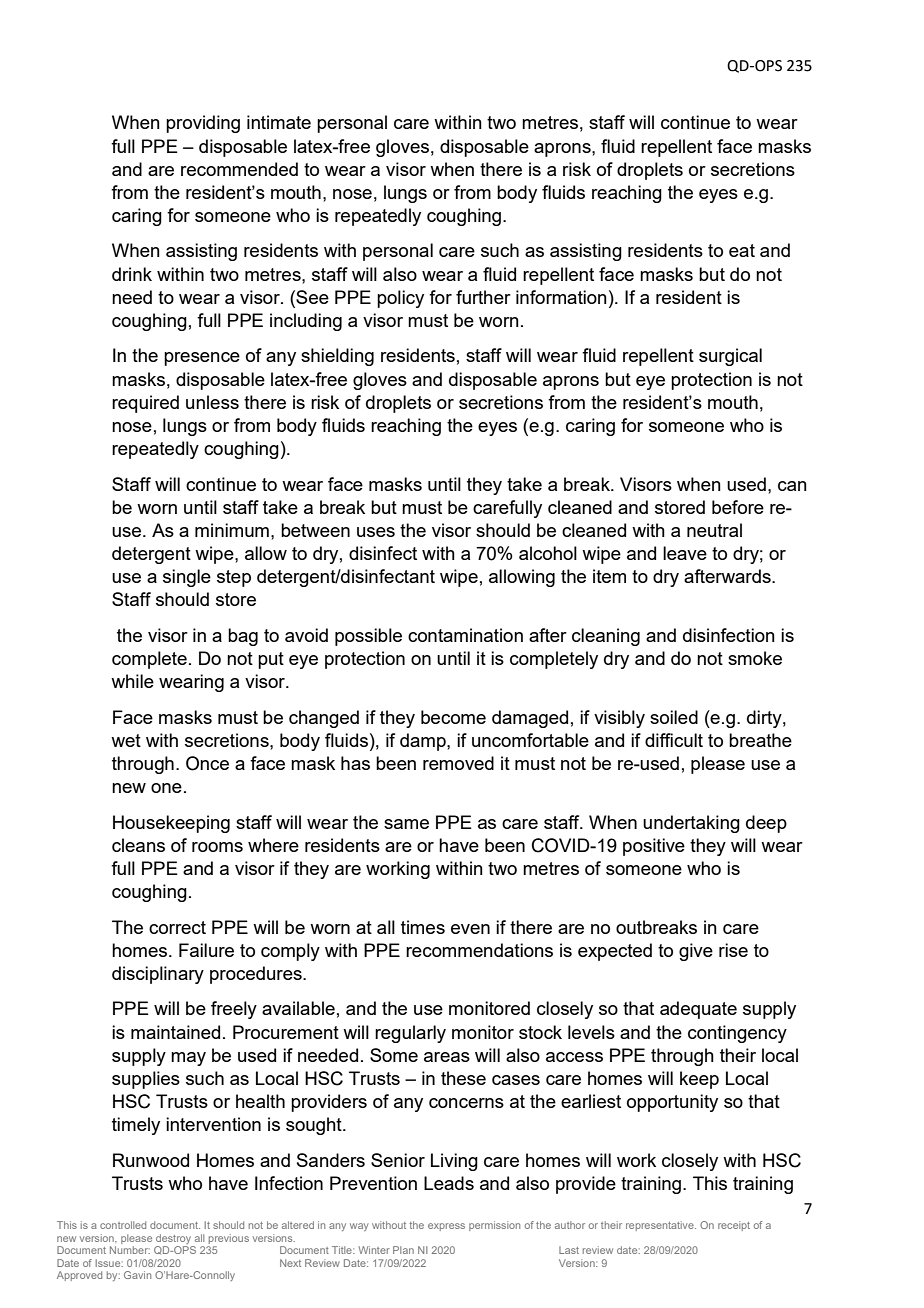 The image size is (924, 1308). What do you see at coordinates (376, 532) in the screenshot?
I see `uses` at bounding box center [376, 532].
